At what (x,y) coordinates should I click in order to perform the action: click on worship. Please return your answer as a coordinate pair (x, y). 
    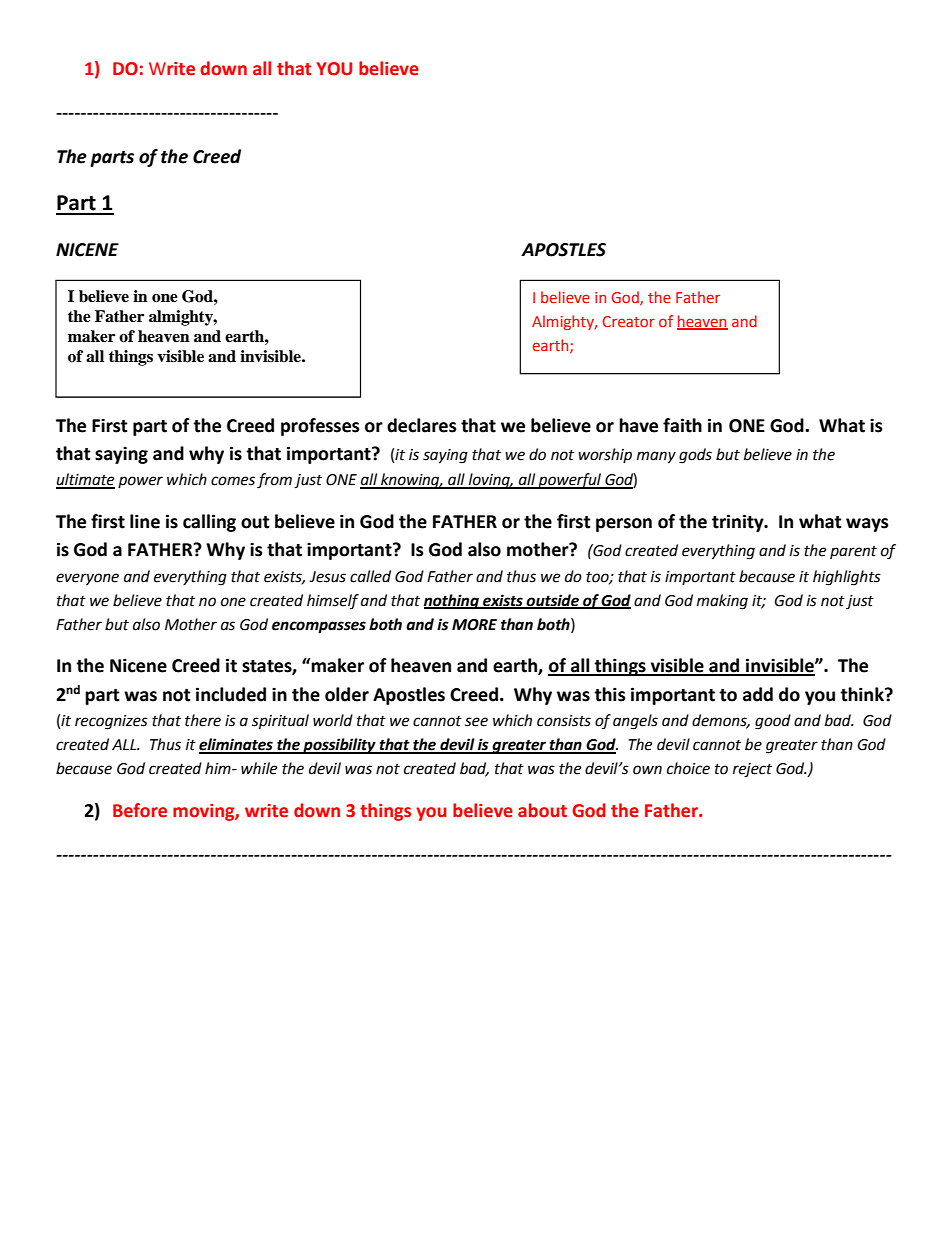
    Looking at the image, I should click on (605, 455).
